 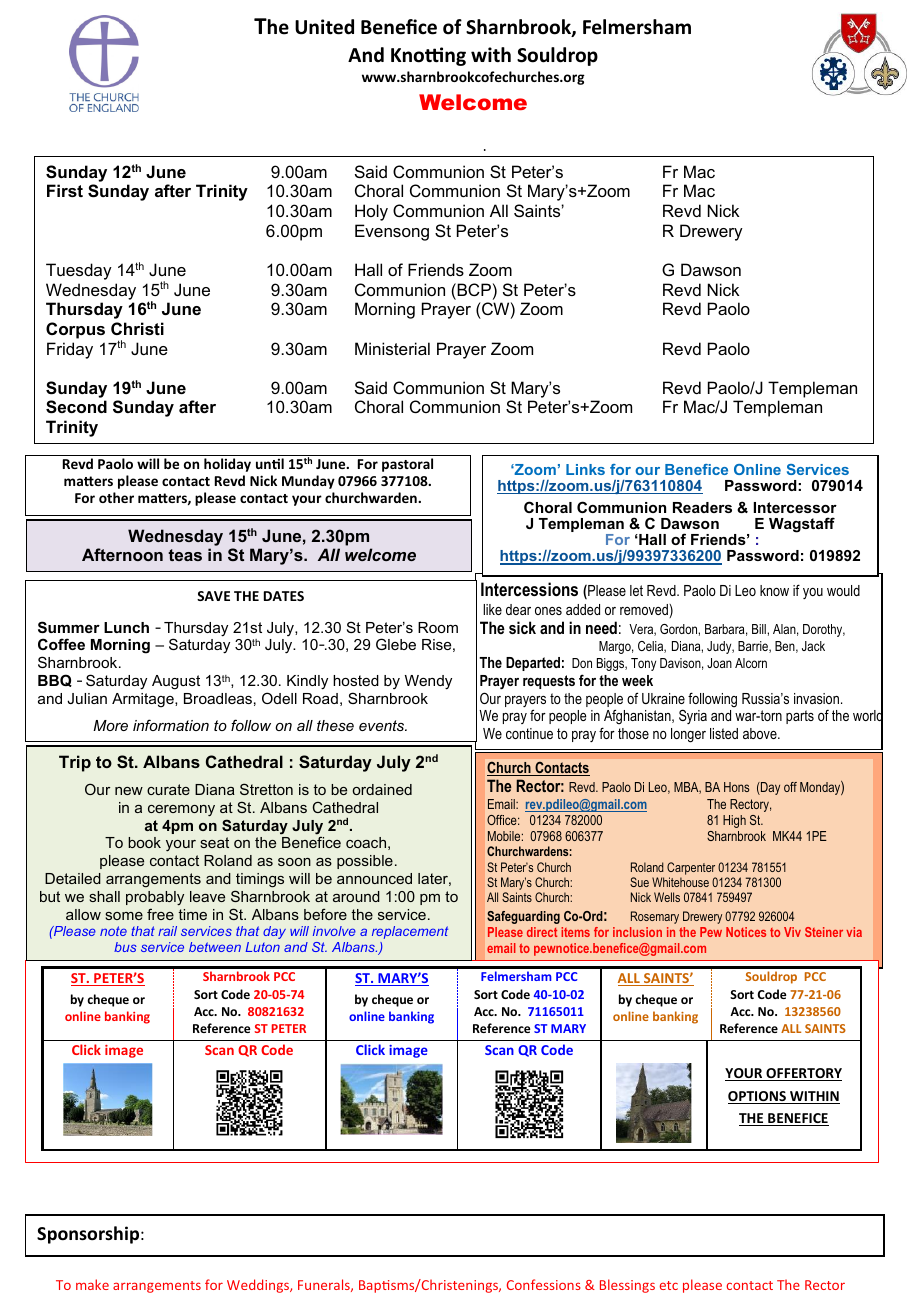 What do you see at coordinates (754, 647) in the screenshot?
I see `Barrie` at bounding box center [754, 647].
